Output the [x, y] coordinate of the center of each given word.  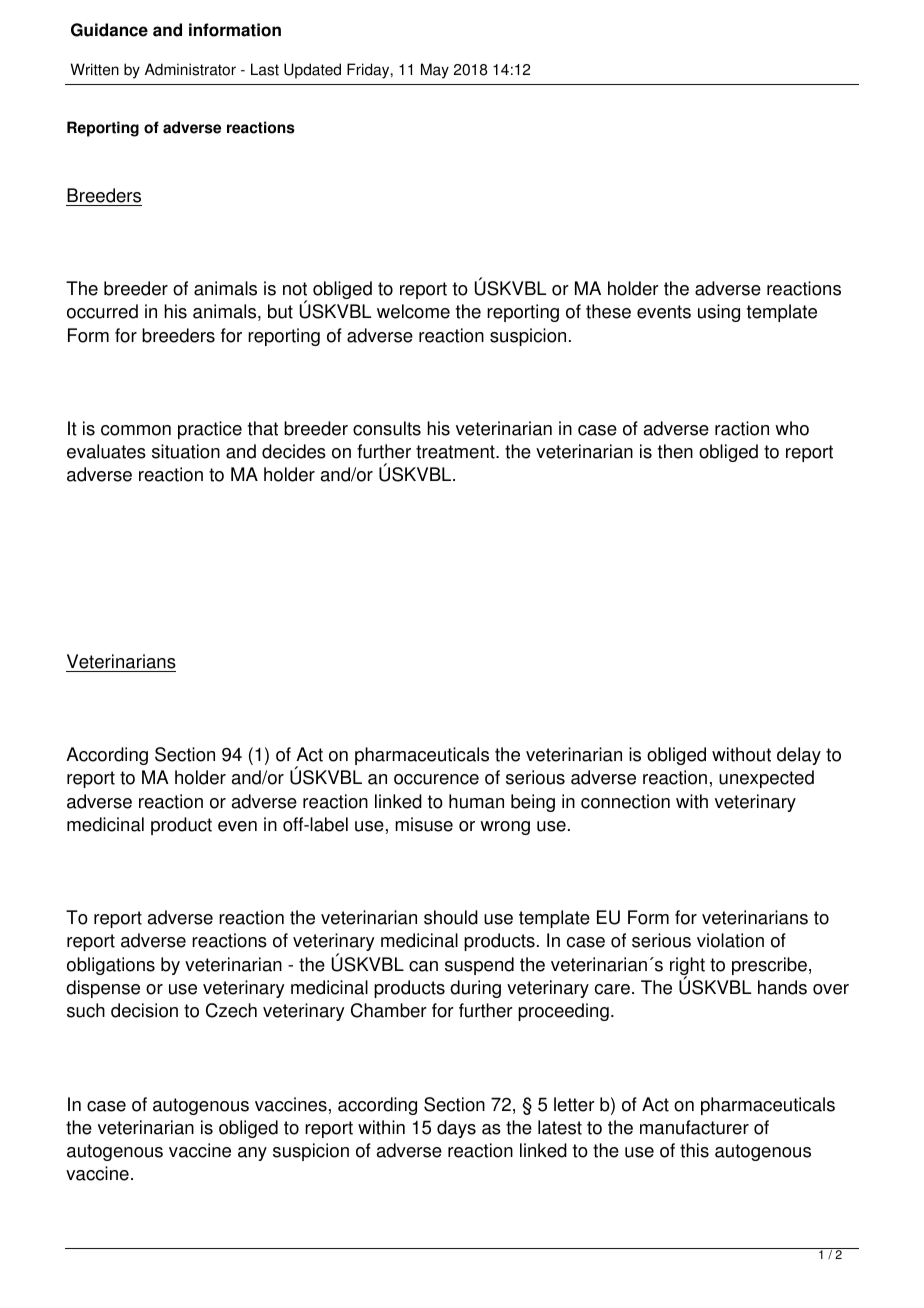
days [456, 1129]
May [435, 71]
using [719, 313]
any [252, 1154]
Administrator [190, 69]
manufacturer [694, 1127]
